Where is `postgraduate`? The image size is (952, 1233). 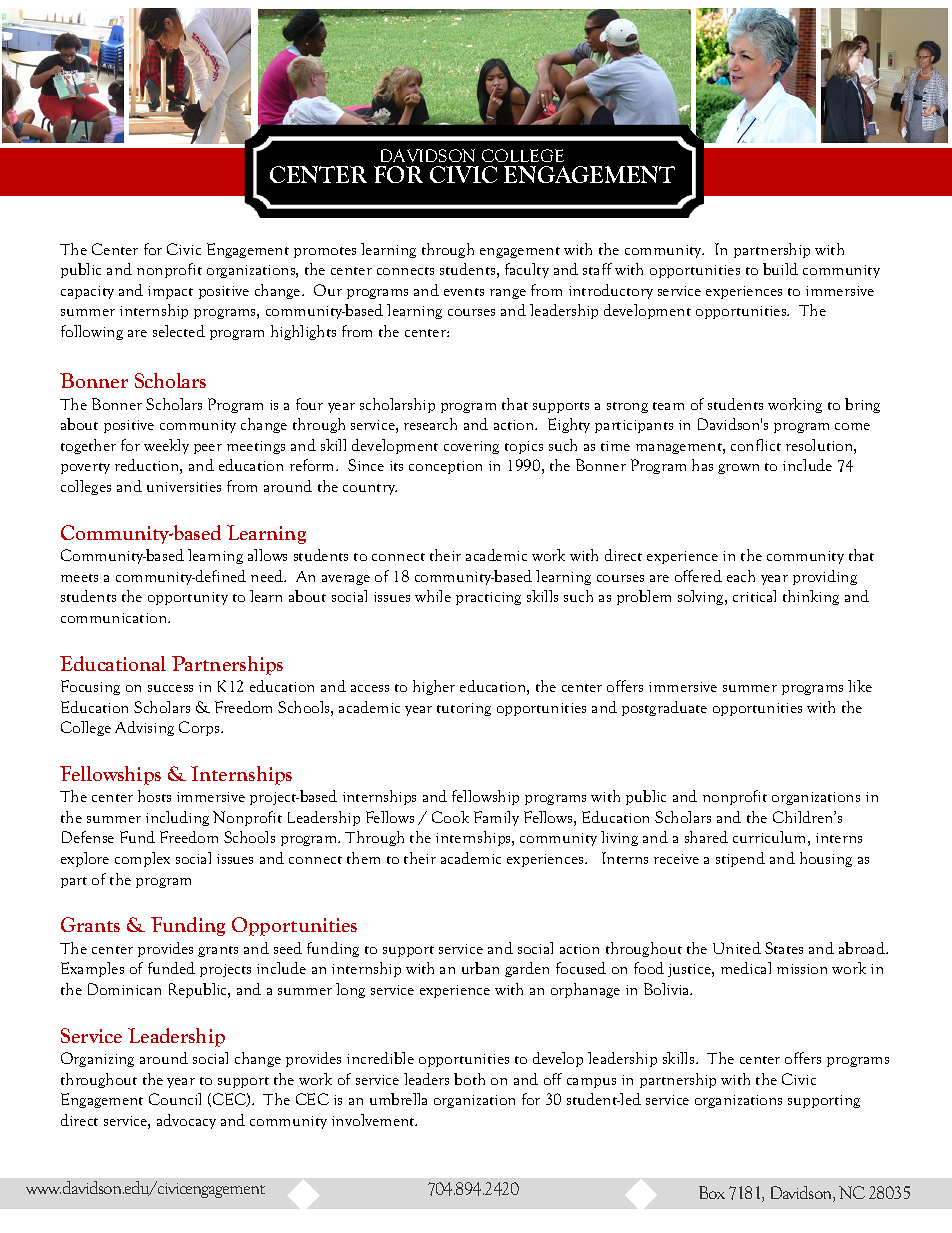 postgraduate is located at coordinates (664, 708).
